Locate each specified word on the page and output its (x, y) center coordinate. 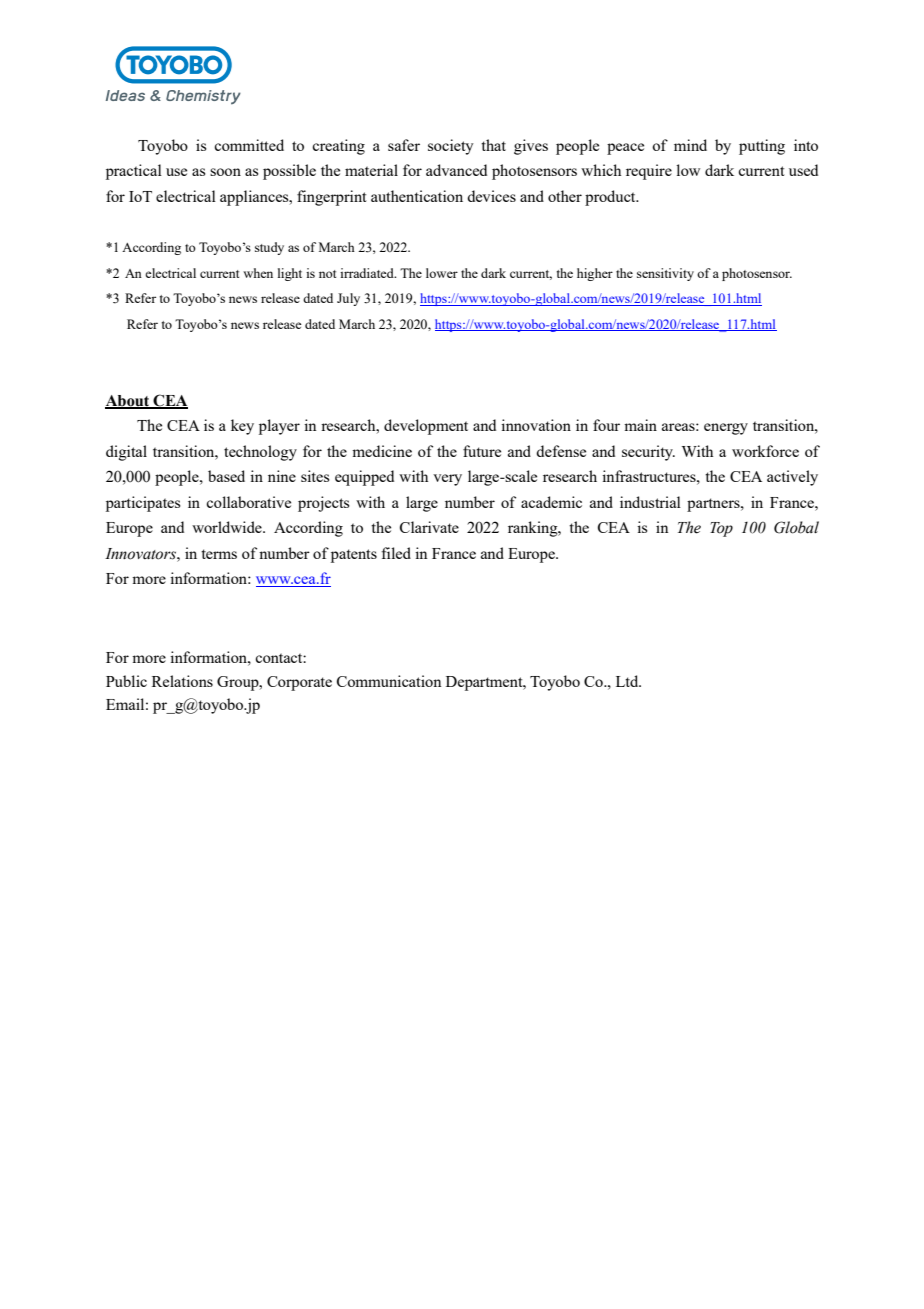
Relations (182, 681)
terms (219, 554)
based (226, 476)
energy (726, 429)
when (258, 273)
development (426, 427)
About (128, 401)
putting (762, 147)
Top (721, 529)
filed (396, 553)
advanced (456, 170)
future (482, 451)
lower (442, 273)
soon (225, 172)
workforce (765, 451)
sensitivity (665, 274)
